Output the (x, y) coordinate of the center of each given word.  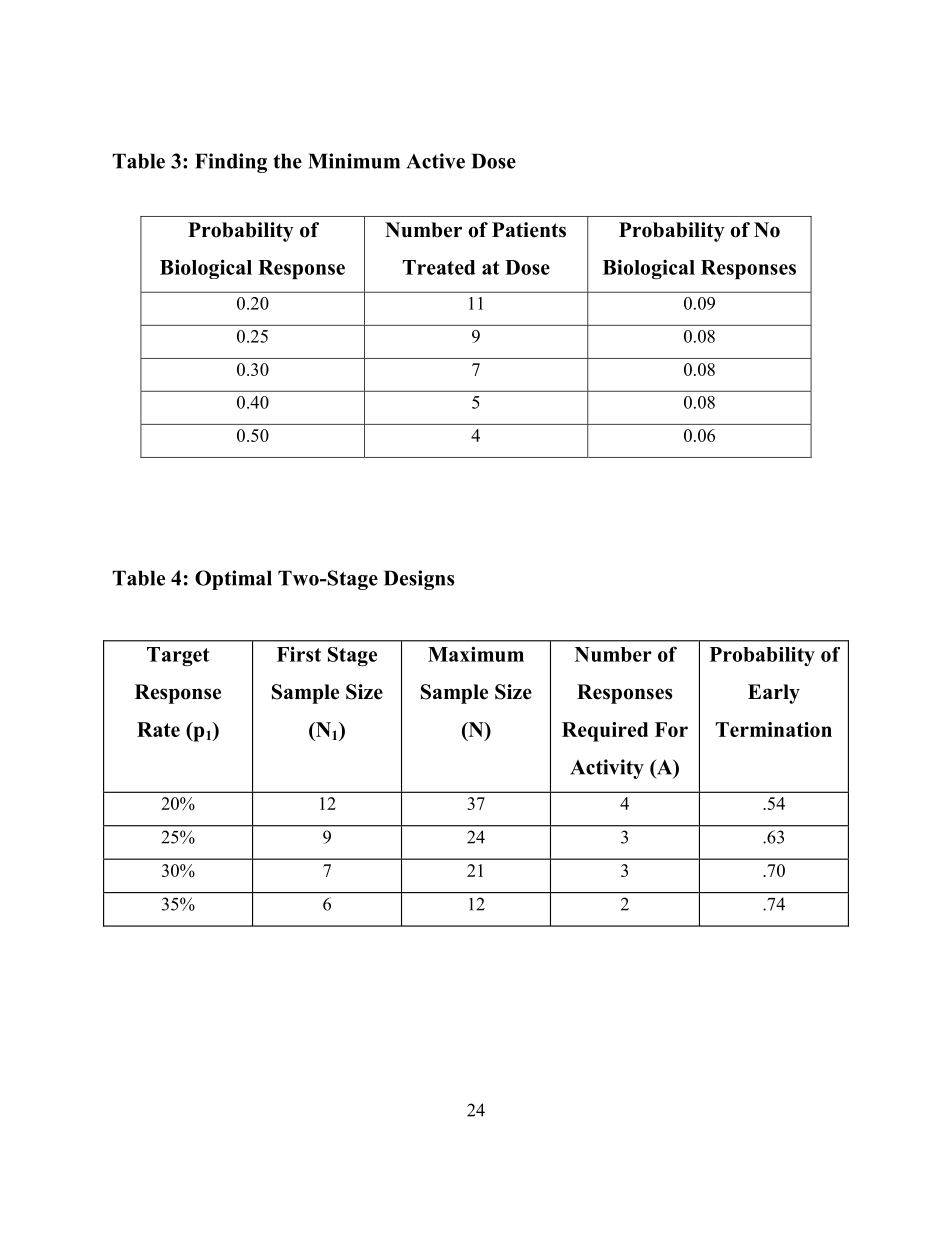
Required (605, 732)
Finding (231, 163)
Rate (158, 729)
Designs (419, 580)
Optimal (233, 580)
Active (435, 161)
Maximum (476, 654)
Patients (529, 230)
